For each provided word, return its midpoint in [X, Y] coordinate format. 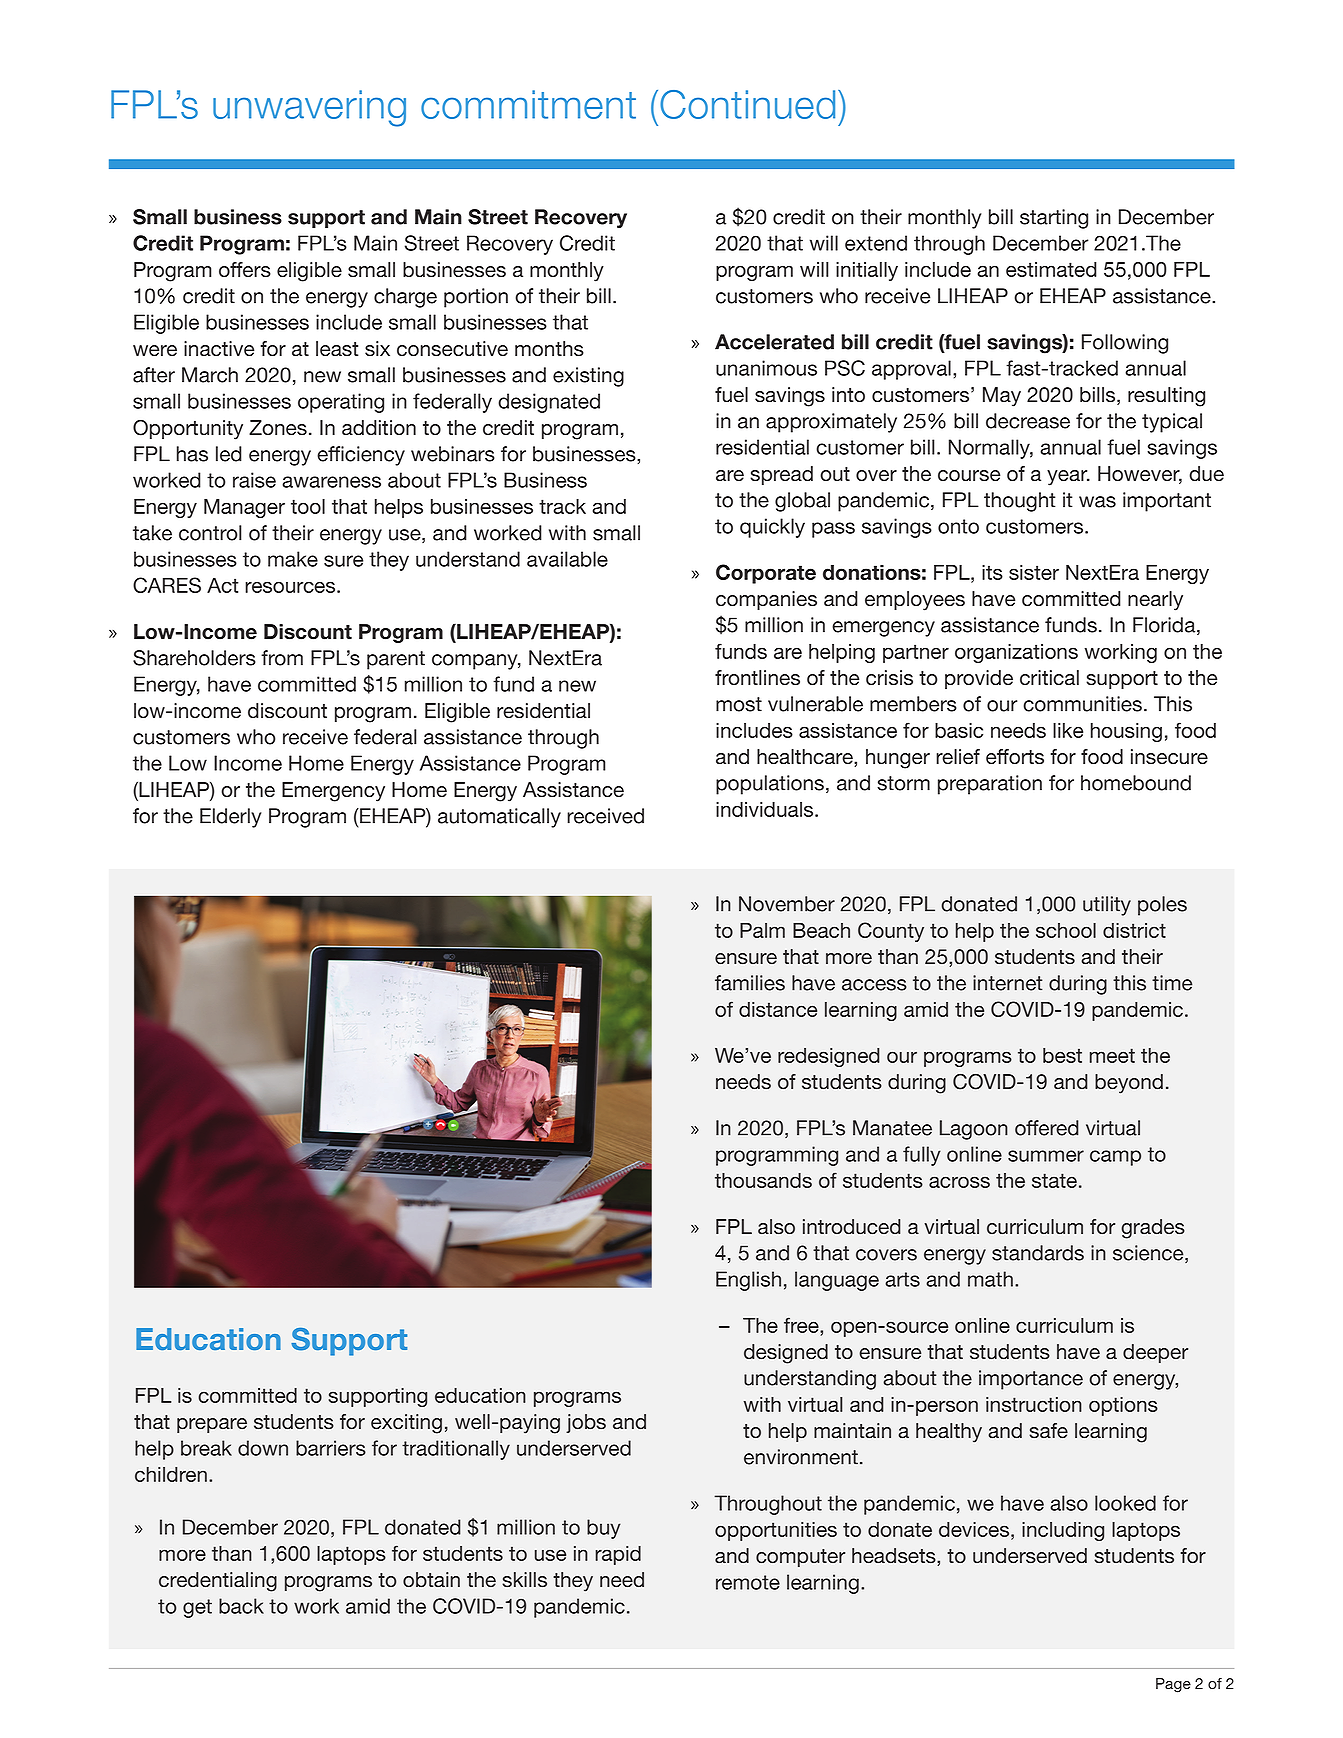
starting [1054, 219]
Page [1173, 1685]
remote [748, 1582]
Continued [747, 104]
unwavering [309, 108]
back [241, 1606]
